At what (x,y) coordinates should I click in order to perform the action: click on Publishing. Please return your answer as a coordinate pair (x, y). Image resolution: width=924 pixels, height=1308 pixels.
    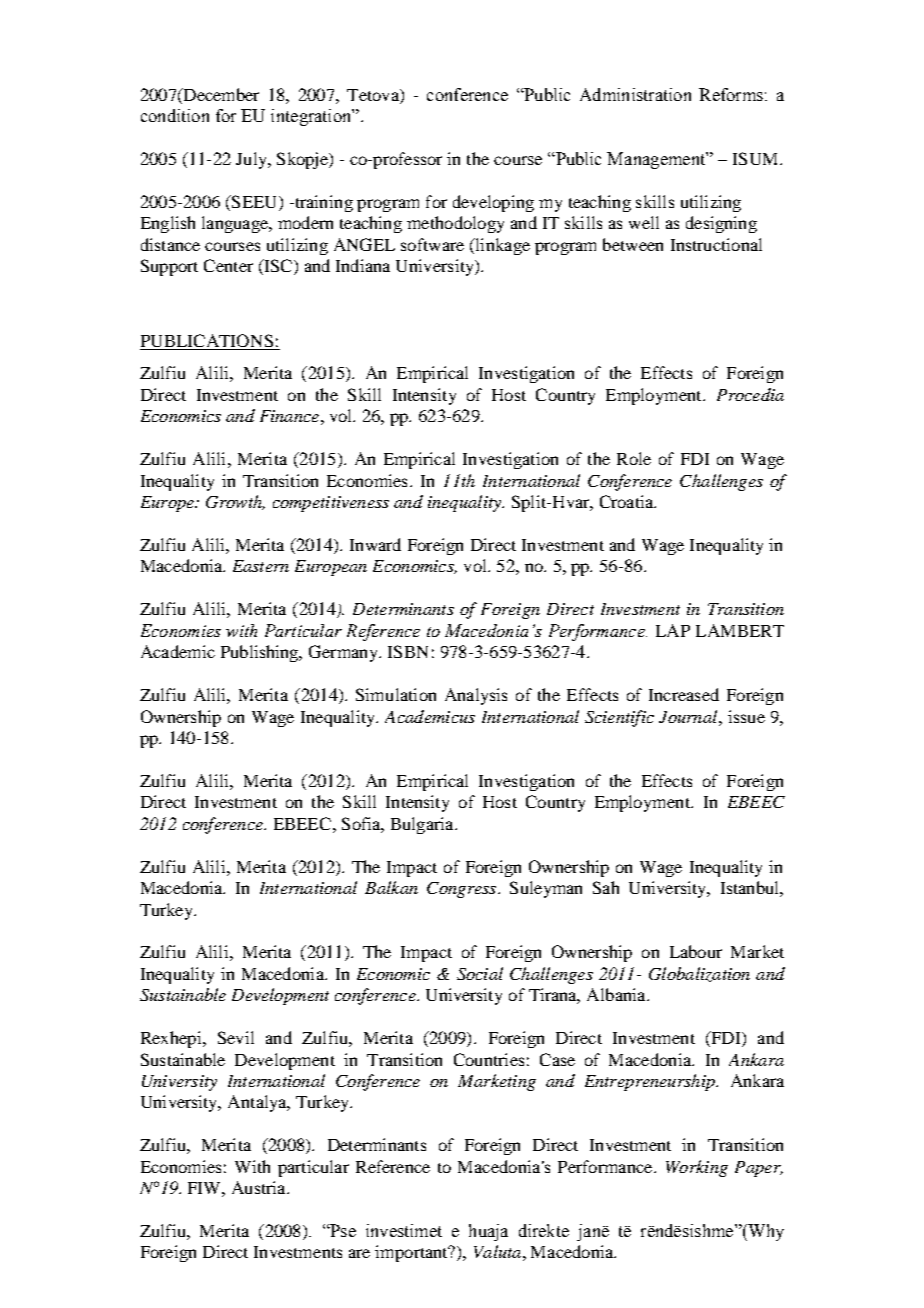
    Looking at the image, I should click on (261, 653).
